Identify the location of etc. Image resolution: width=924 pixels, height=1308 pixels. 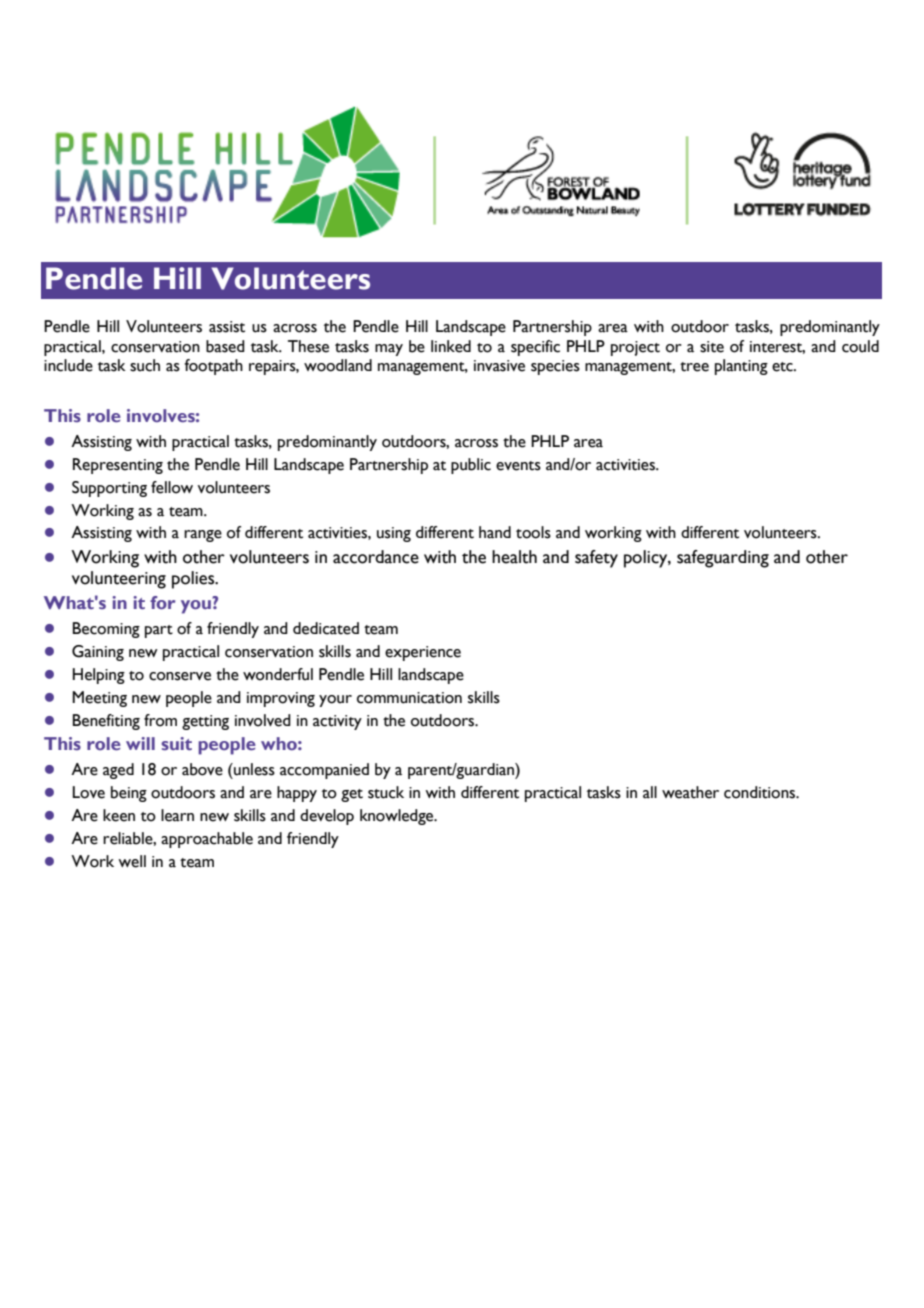
(783, 367).
